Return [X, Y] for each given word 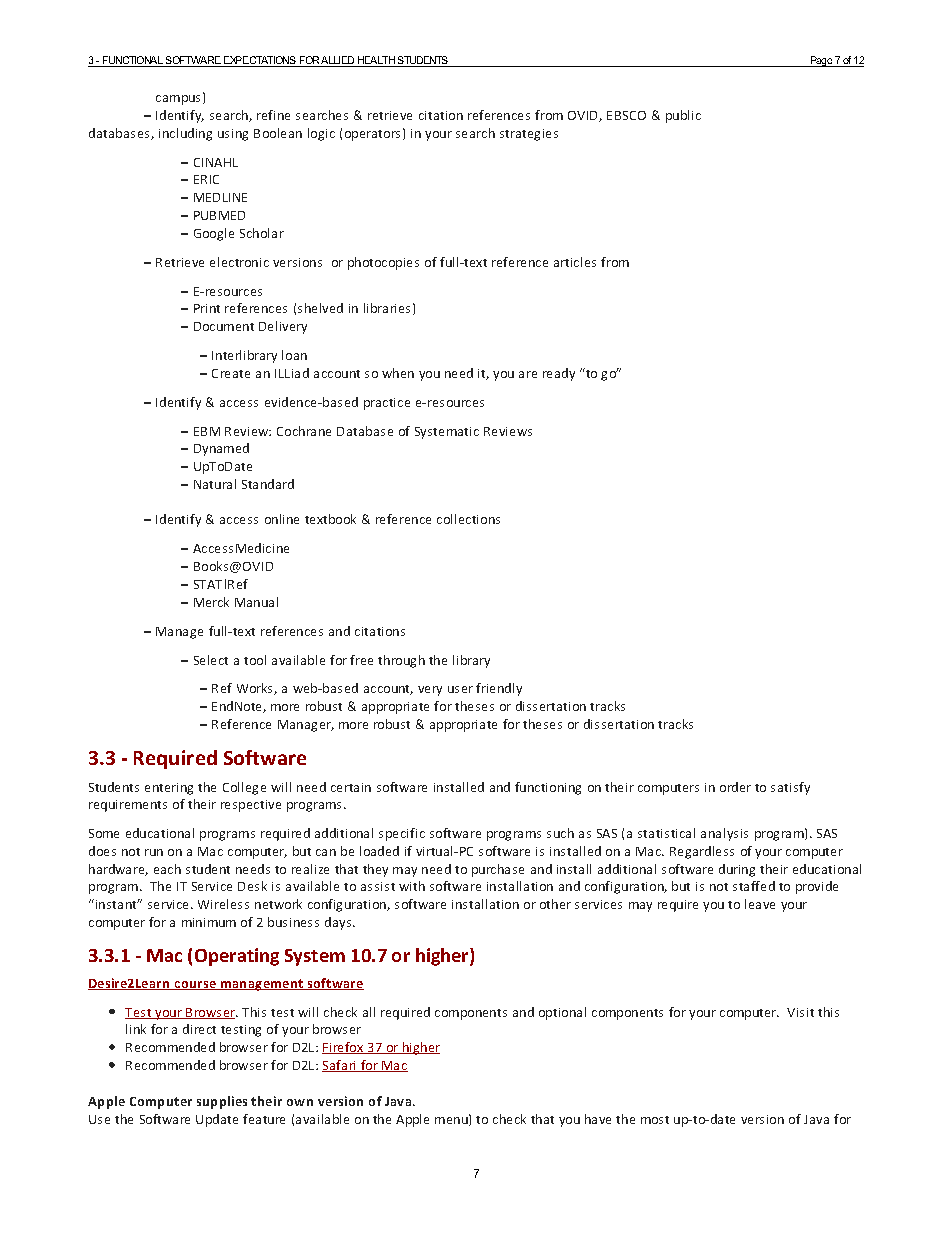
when [398, 373]
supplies [222, 1102]
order [735, 787]
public [683, 116]
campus [178, 100]
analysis [724, 834]
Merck [211, 602]
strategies [529, 135]
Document [224, 326]
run [154, 852]
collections [468, 519]
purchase [498, 870]
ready [559, 374]
